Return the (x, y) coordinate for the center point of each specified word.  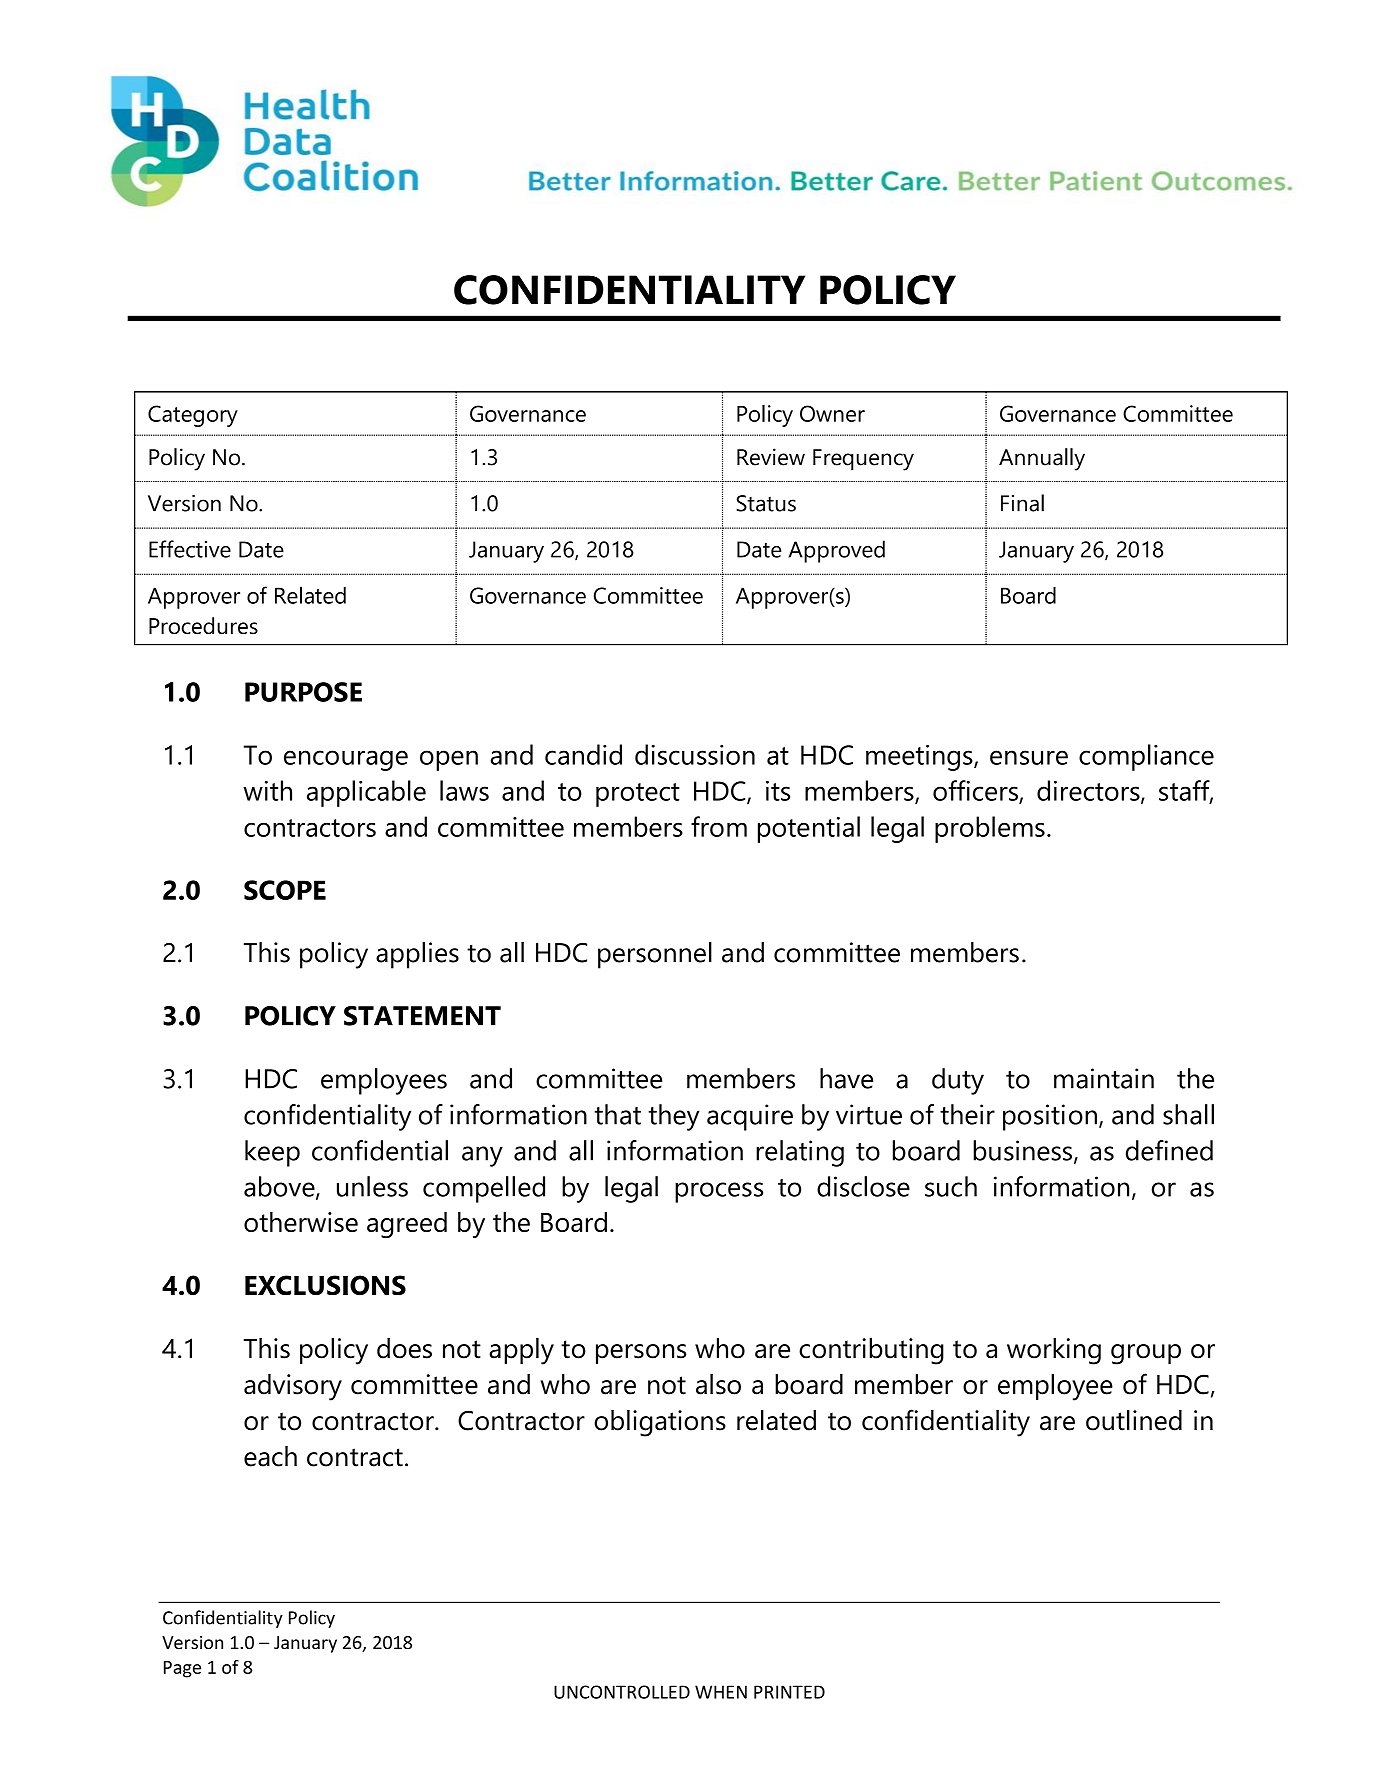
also (718, 1384)
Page (182, 1669)
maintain (1104, 1078)
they (674, 1117)
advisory (293, 1387)
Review (771, 457)
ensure (1029, 757)
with (267, 790)
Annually (1042, 459)
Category (193, 416)
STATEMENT (422, 1016)
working (1054, 1351)
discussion (695, 754)
